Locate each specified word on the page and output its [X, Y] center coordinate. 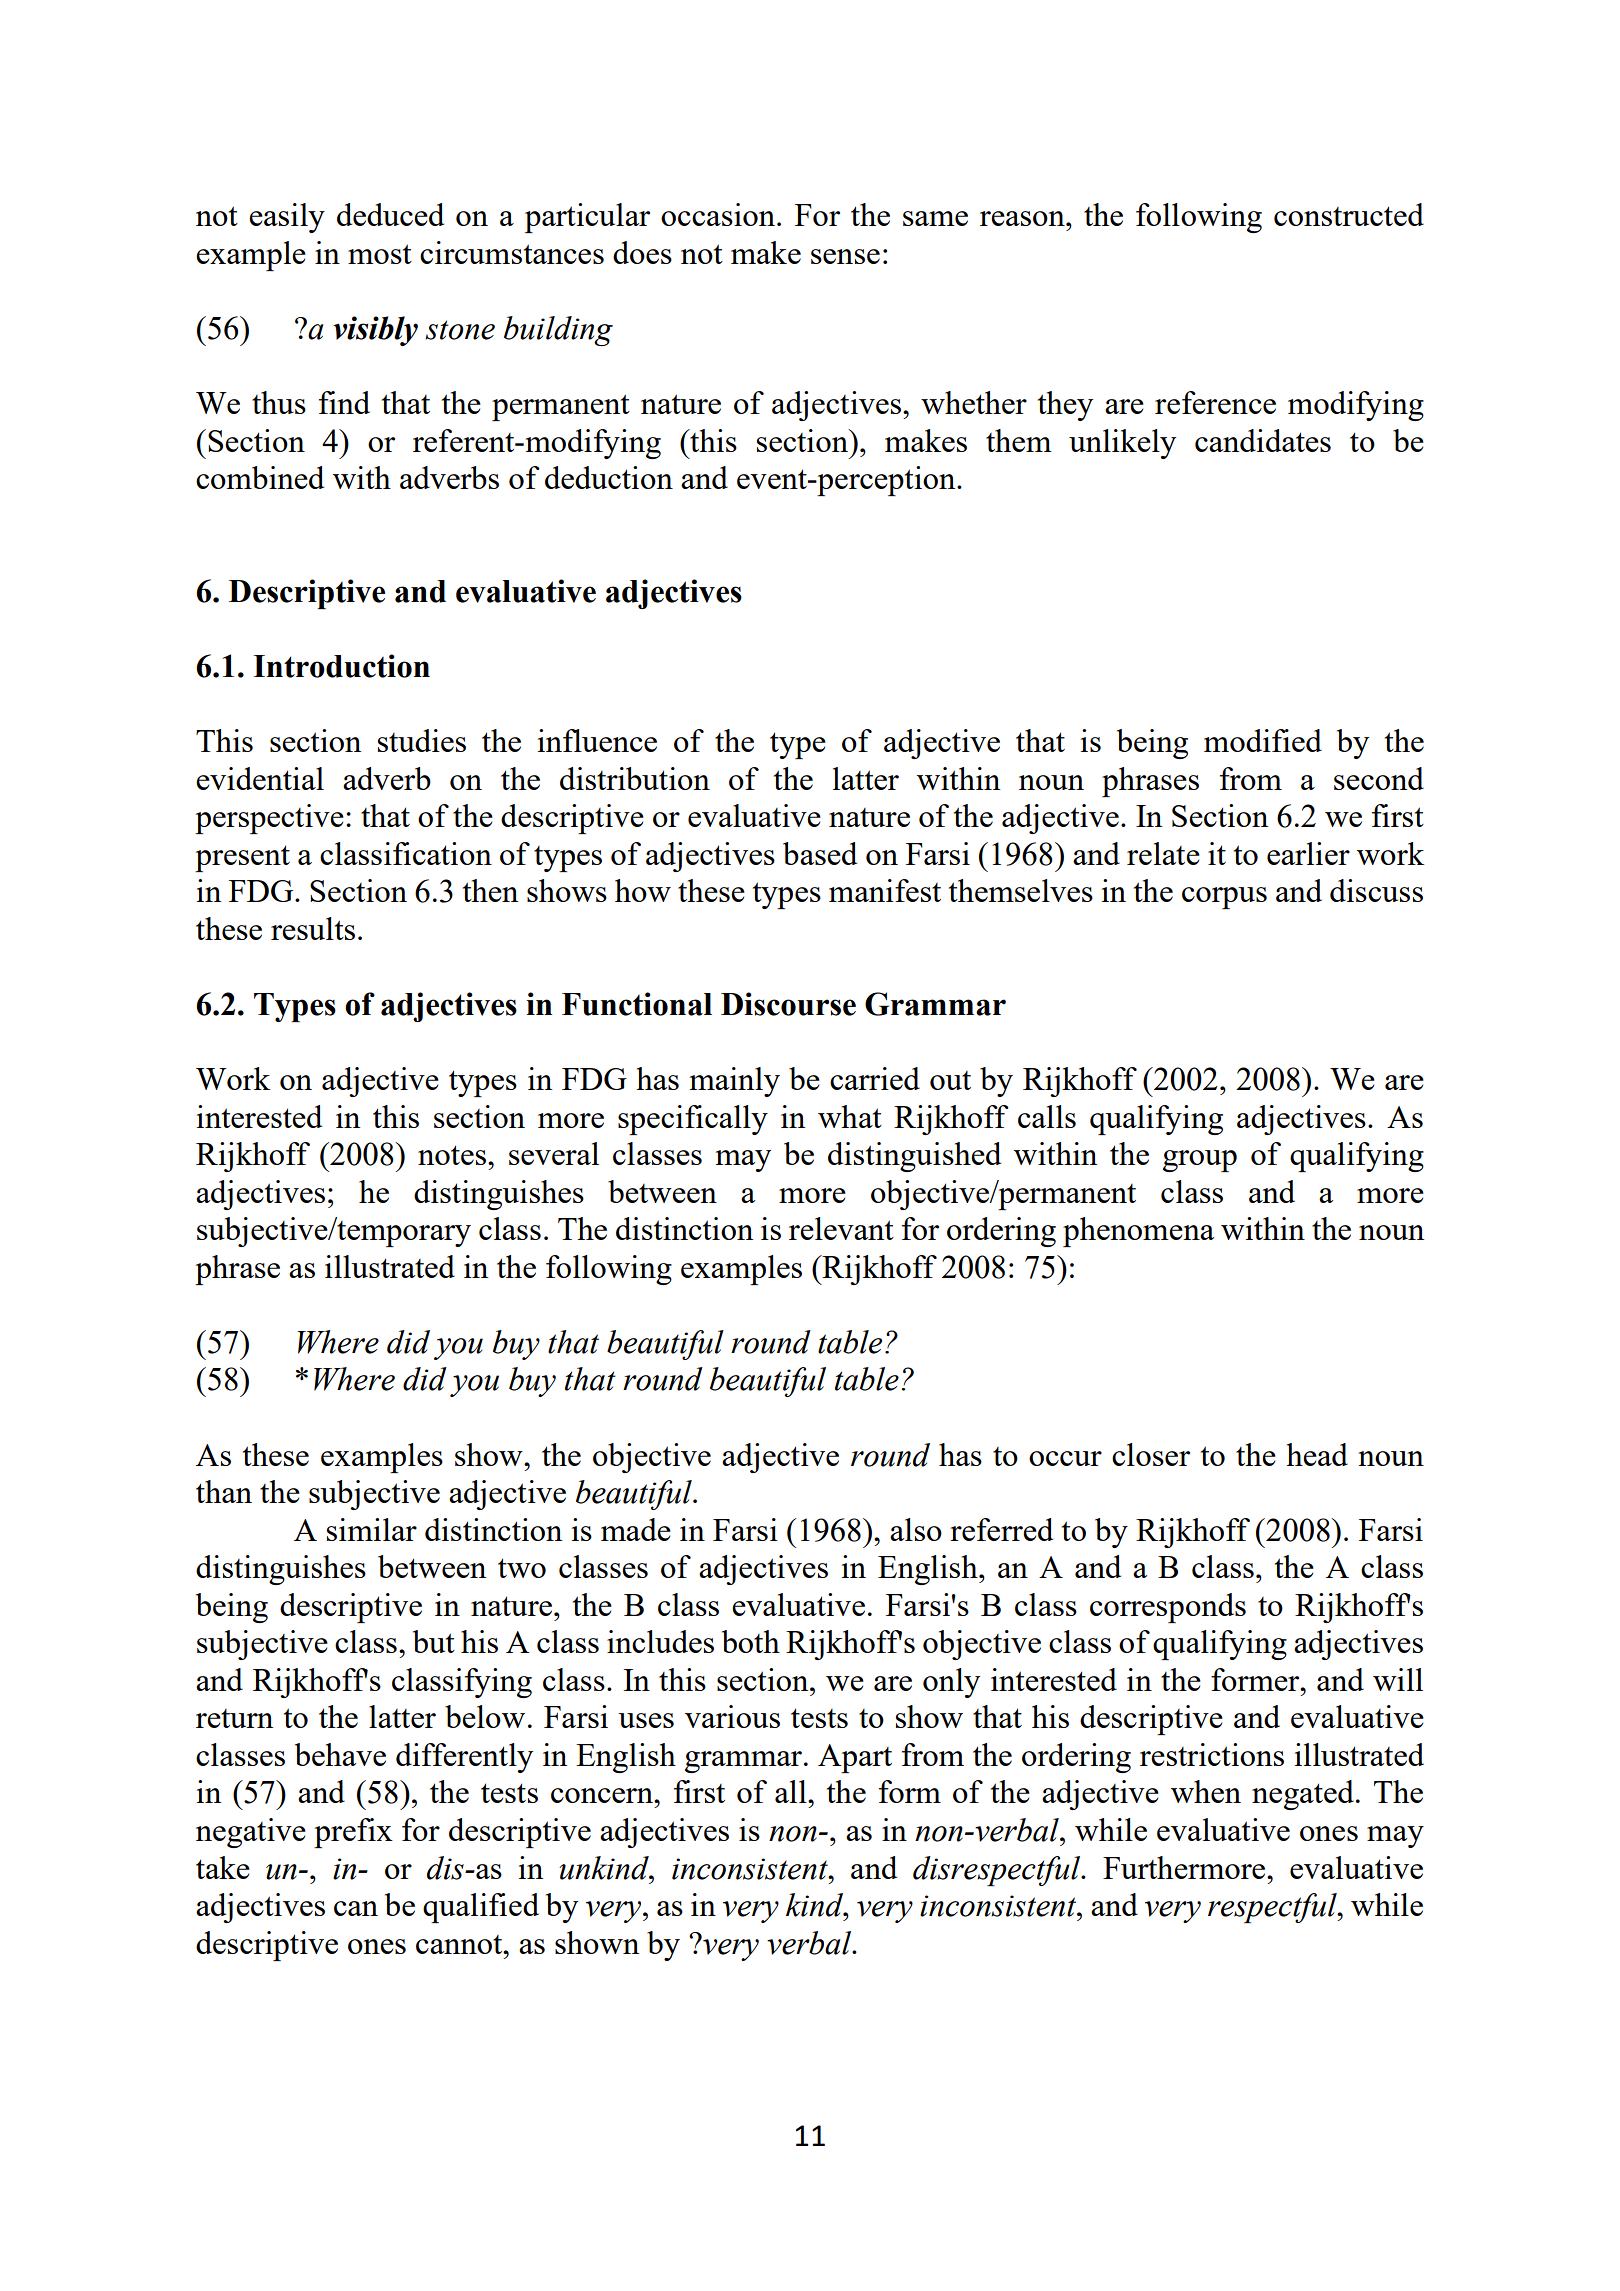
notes [453, 1155]
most [380, 254]
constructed [1349, 214]
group [1200, 1161]
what [850, 1116]
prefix [353, 1833]
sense [845, 256]
